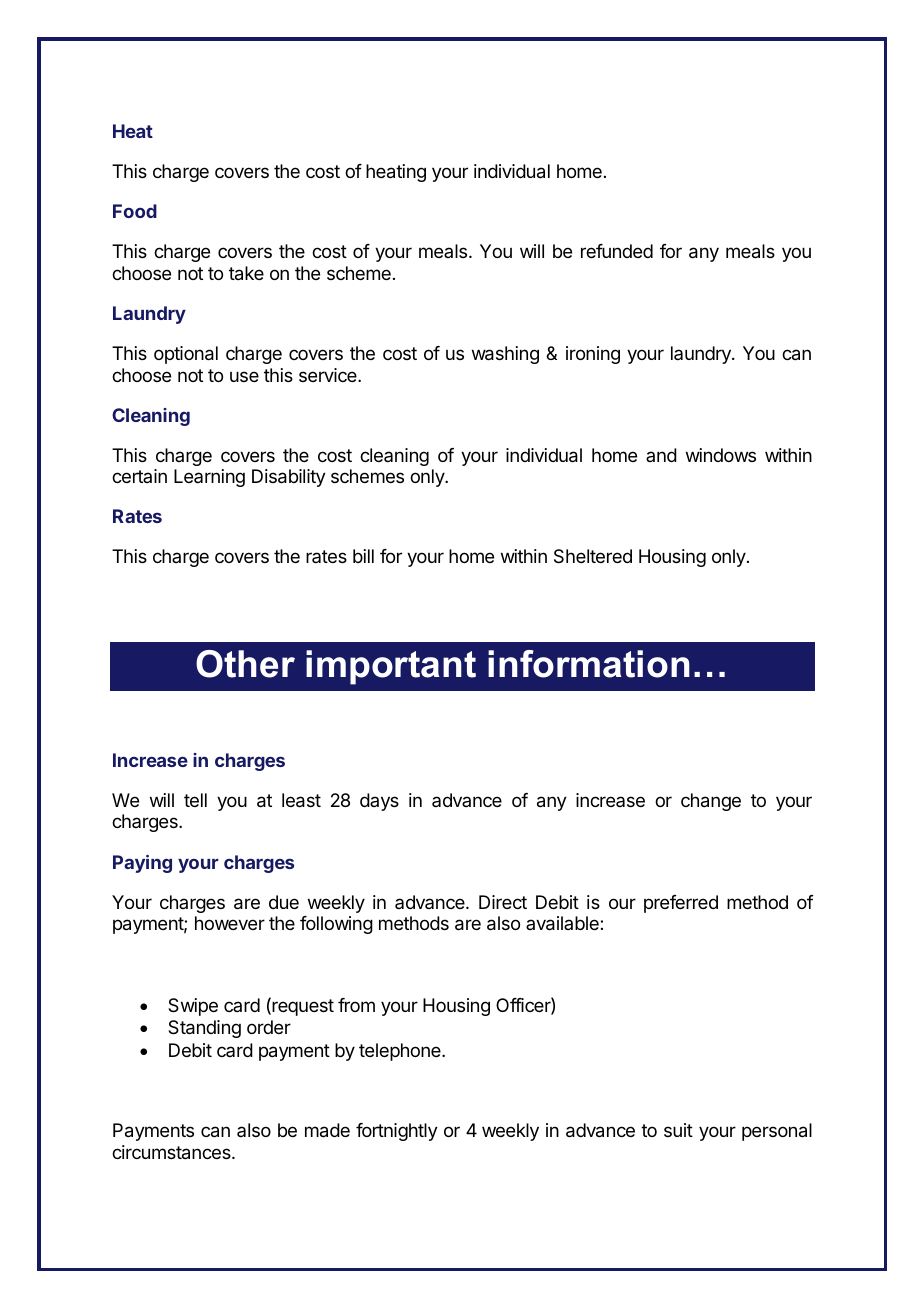 Image resolution: width=924 pixels, height=1308 pixels. What do you see at coordinates (593, 355) in the page?
I see `ironing` at bounding box center [593, 355].
